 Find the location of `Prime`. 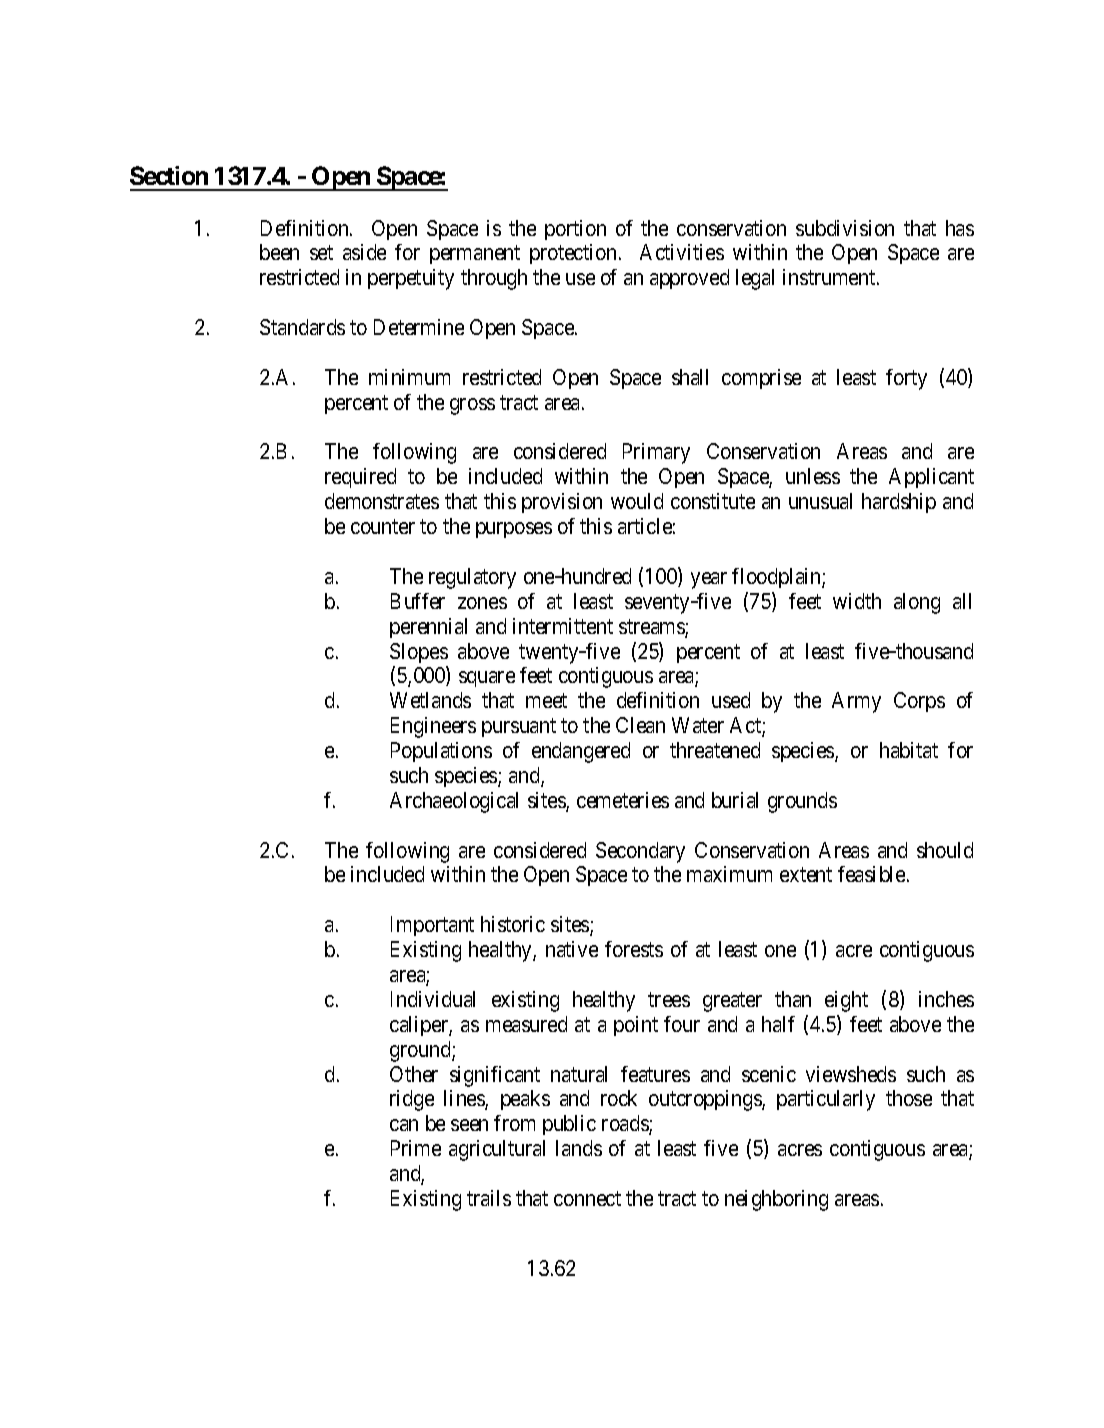

Prime is located at coordinates (416, 1148).
